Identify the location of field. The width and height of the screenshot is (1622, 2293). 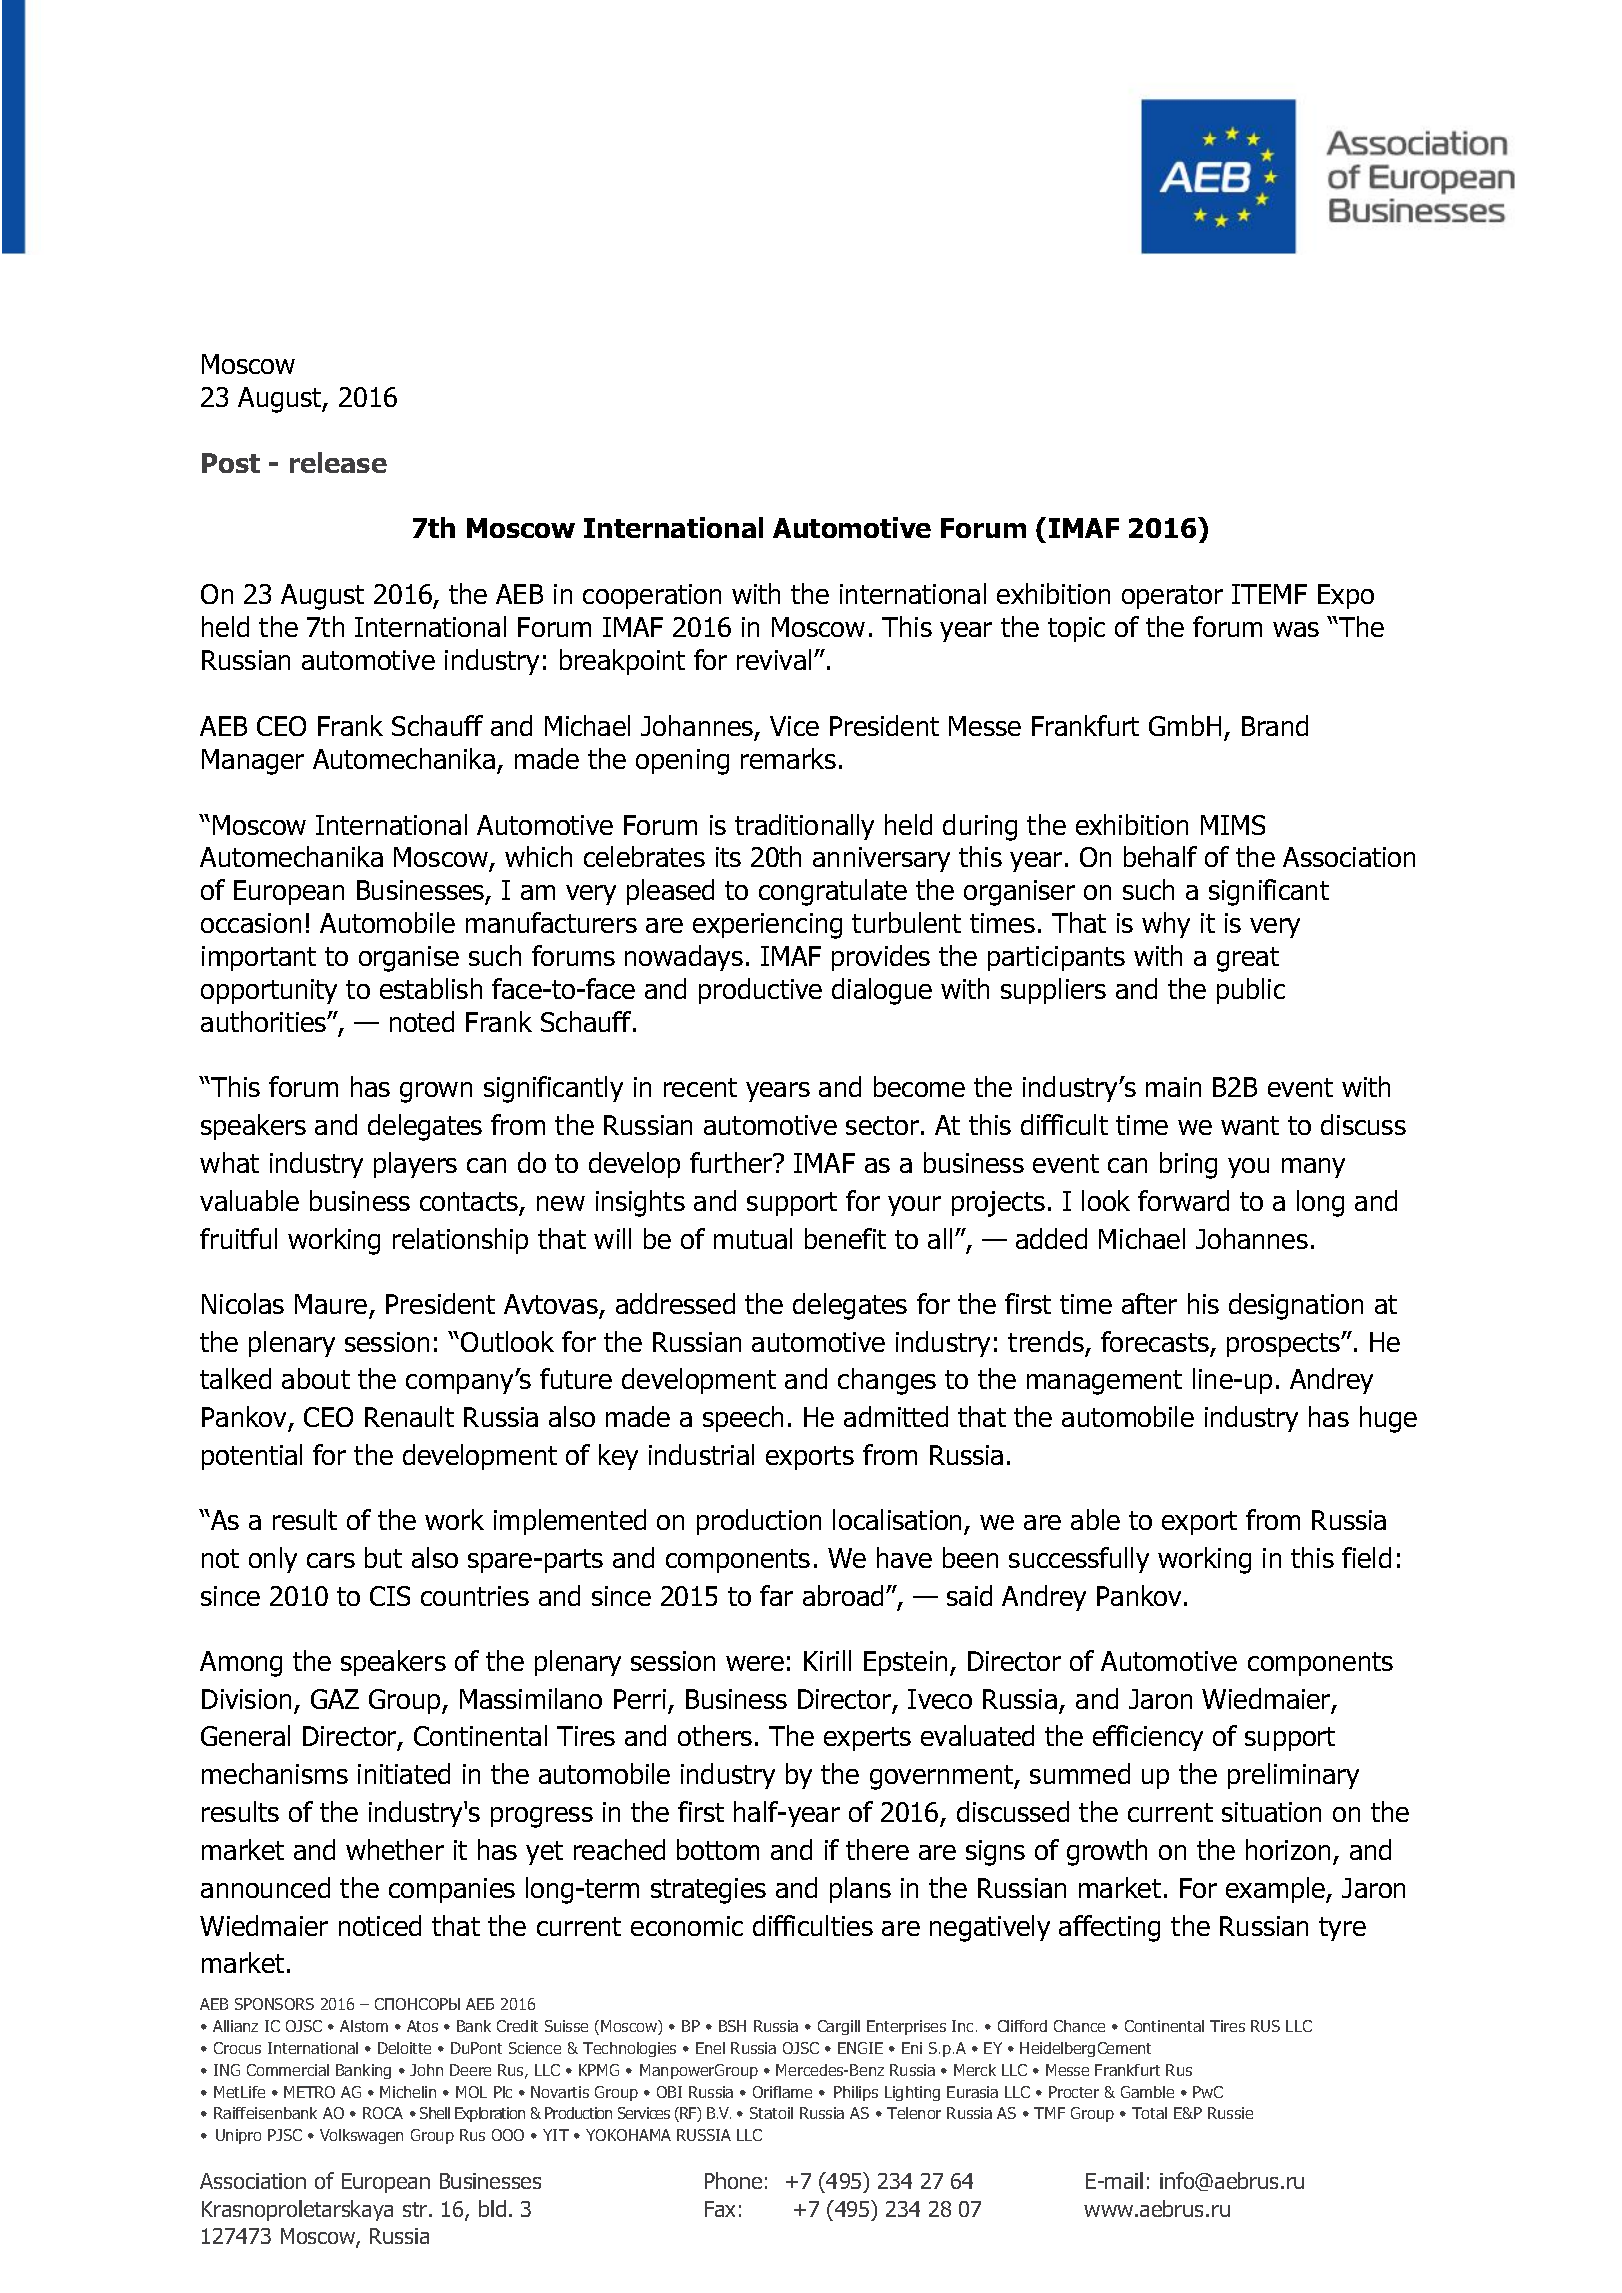
(1366, 1557).
